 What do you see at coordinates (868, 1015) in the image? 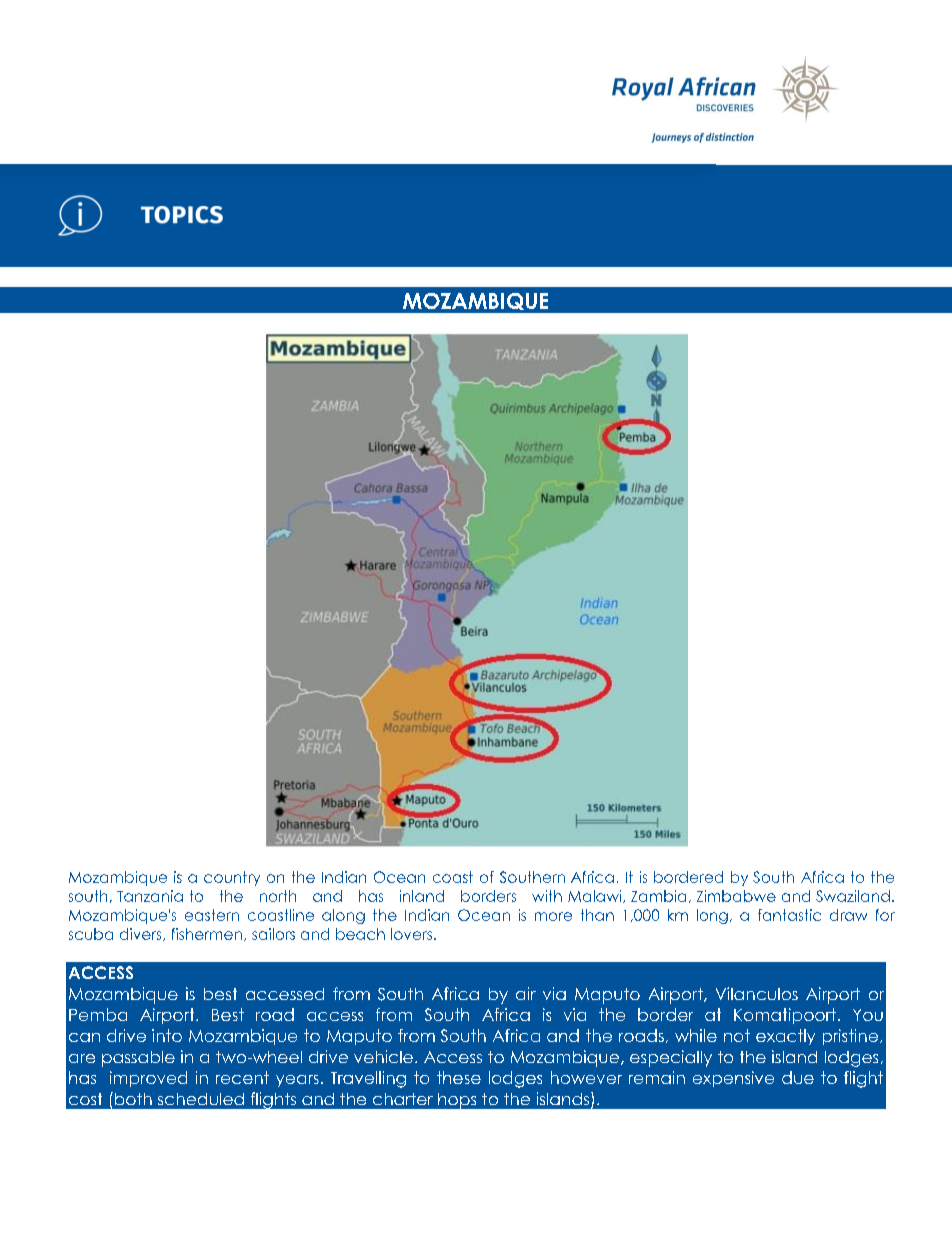
I see `You` at bounding box center [868, 1015].
